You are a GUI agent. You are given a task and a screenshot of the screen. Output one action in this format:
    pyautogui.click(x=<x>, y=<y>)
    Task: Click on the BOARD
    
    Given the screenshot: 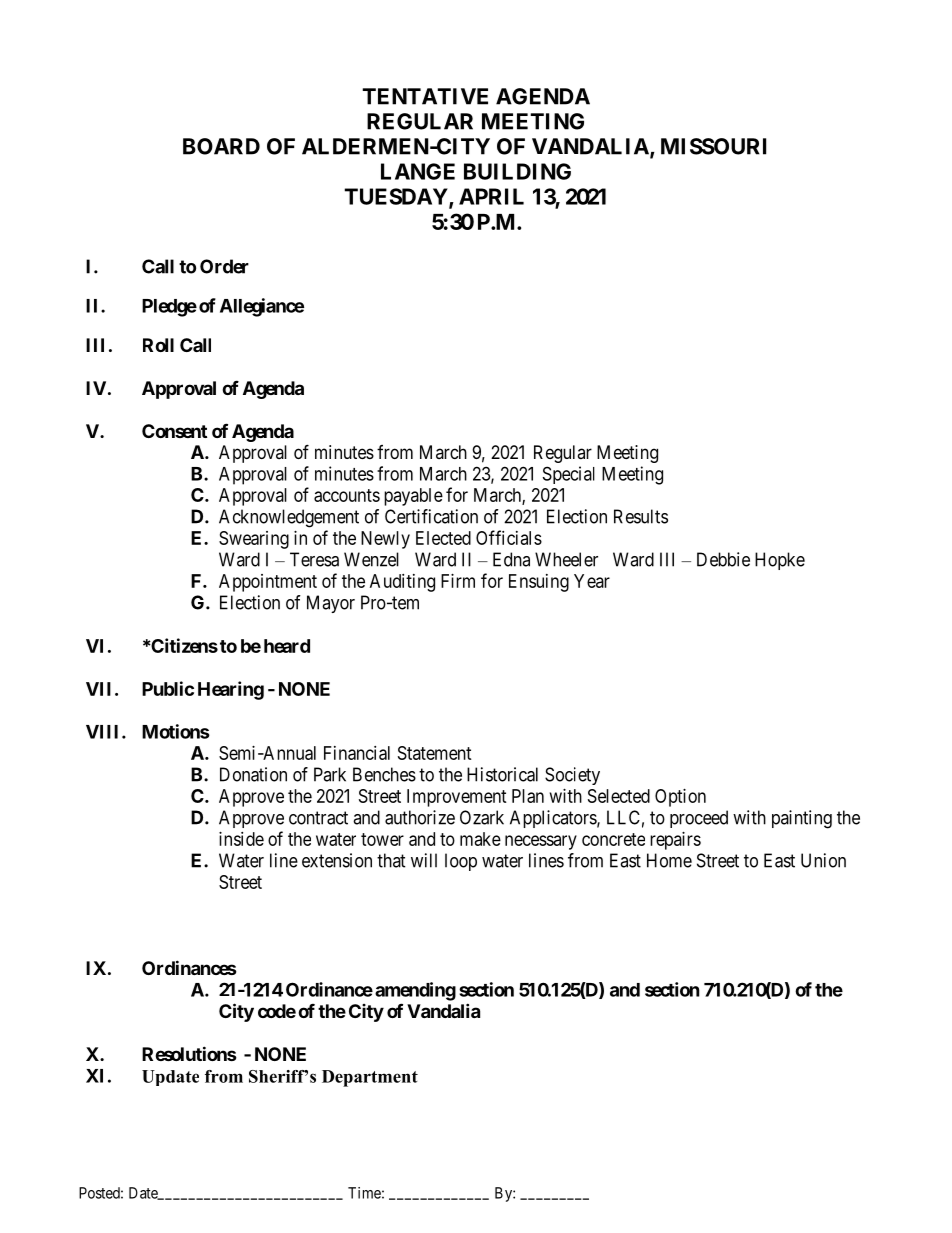 What is the action you would take?
    pyautogui.click(x=221, y=146)
